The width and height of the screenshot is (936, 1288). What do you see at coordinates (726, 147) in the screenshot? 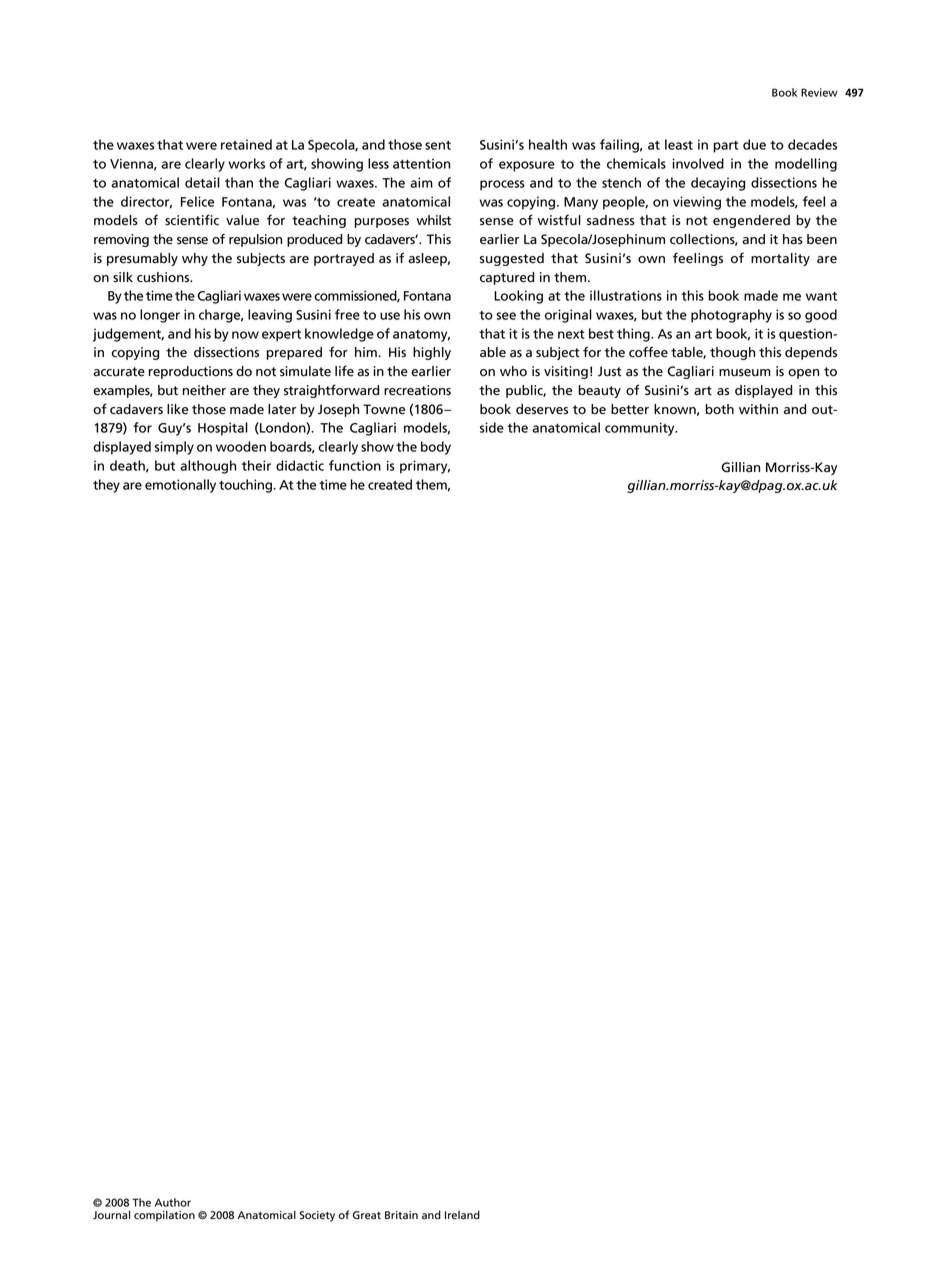
I see `part` at bounding box center [726, 147].
